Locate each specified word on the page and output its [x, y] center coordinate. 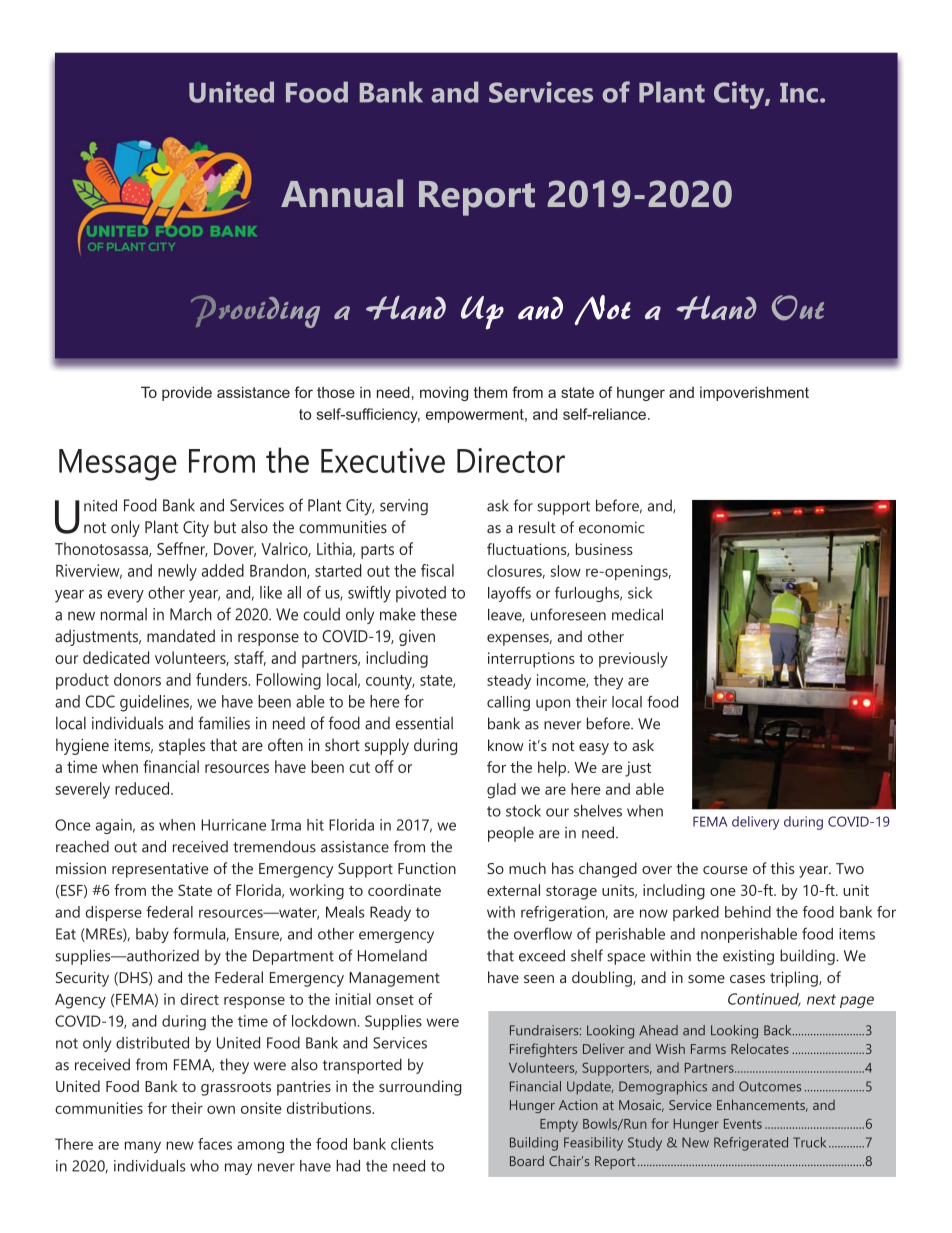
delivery [755, 823]
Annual [342, 193]
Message [118, 465]
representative [160, 870]
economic [611, 528]
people [511, 834]
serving [404, 507]
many [143, 1147]
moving [444, 393]
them [490, 392]
